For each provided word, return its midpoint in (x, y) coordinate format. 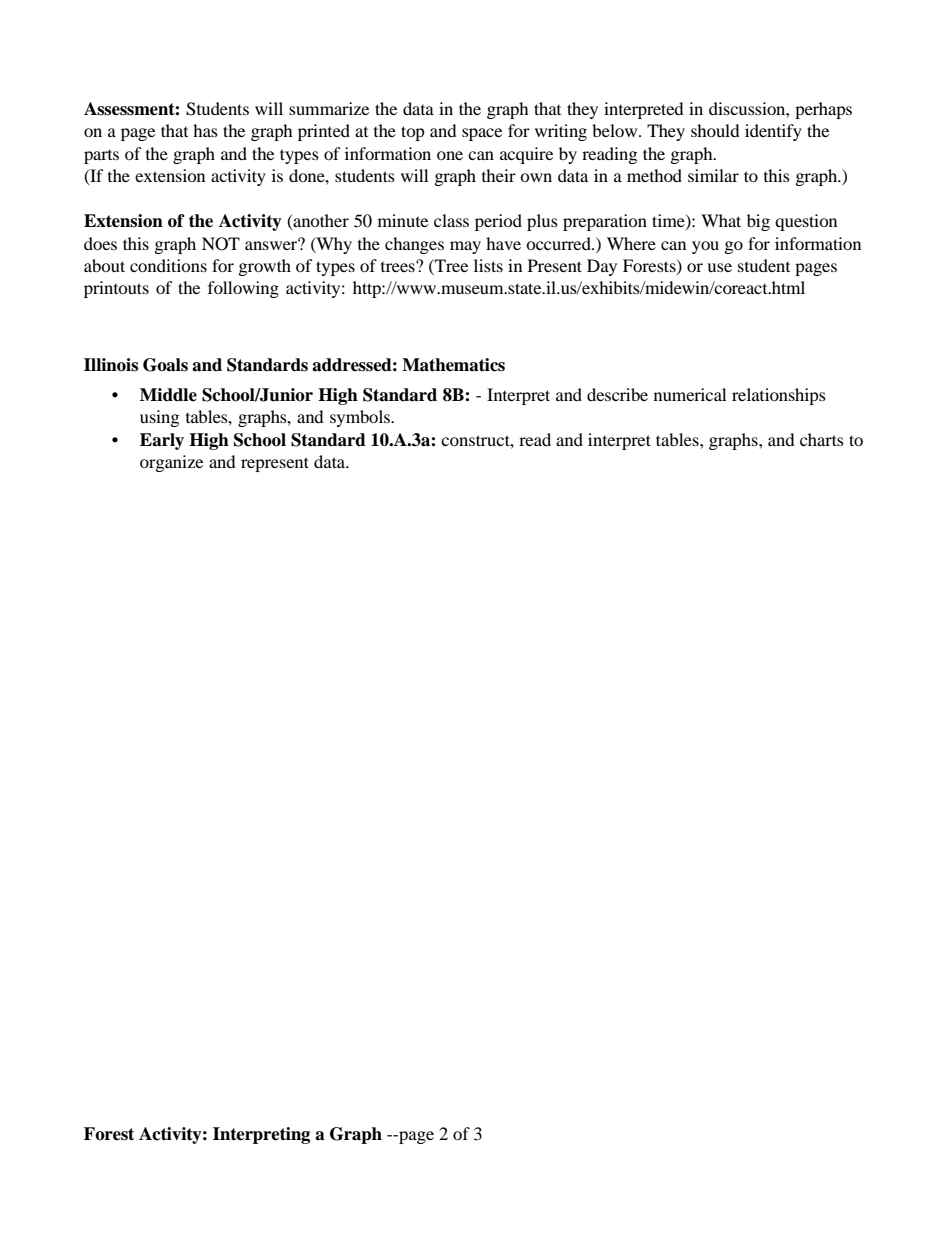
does (100, 243)
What (721, 220)
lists (488, 265)
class (451, 220)
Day (602, 267)
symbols (361, 418)
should (715, 130)
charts (822, 439)
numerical (690, 394)
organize (171, 463)
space (482, 134)
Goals (165, 365)
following (243, 289)
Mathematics (453, 365)
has (205, 130)
